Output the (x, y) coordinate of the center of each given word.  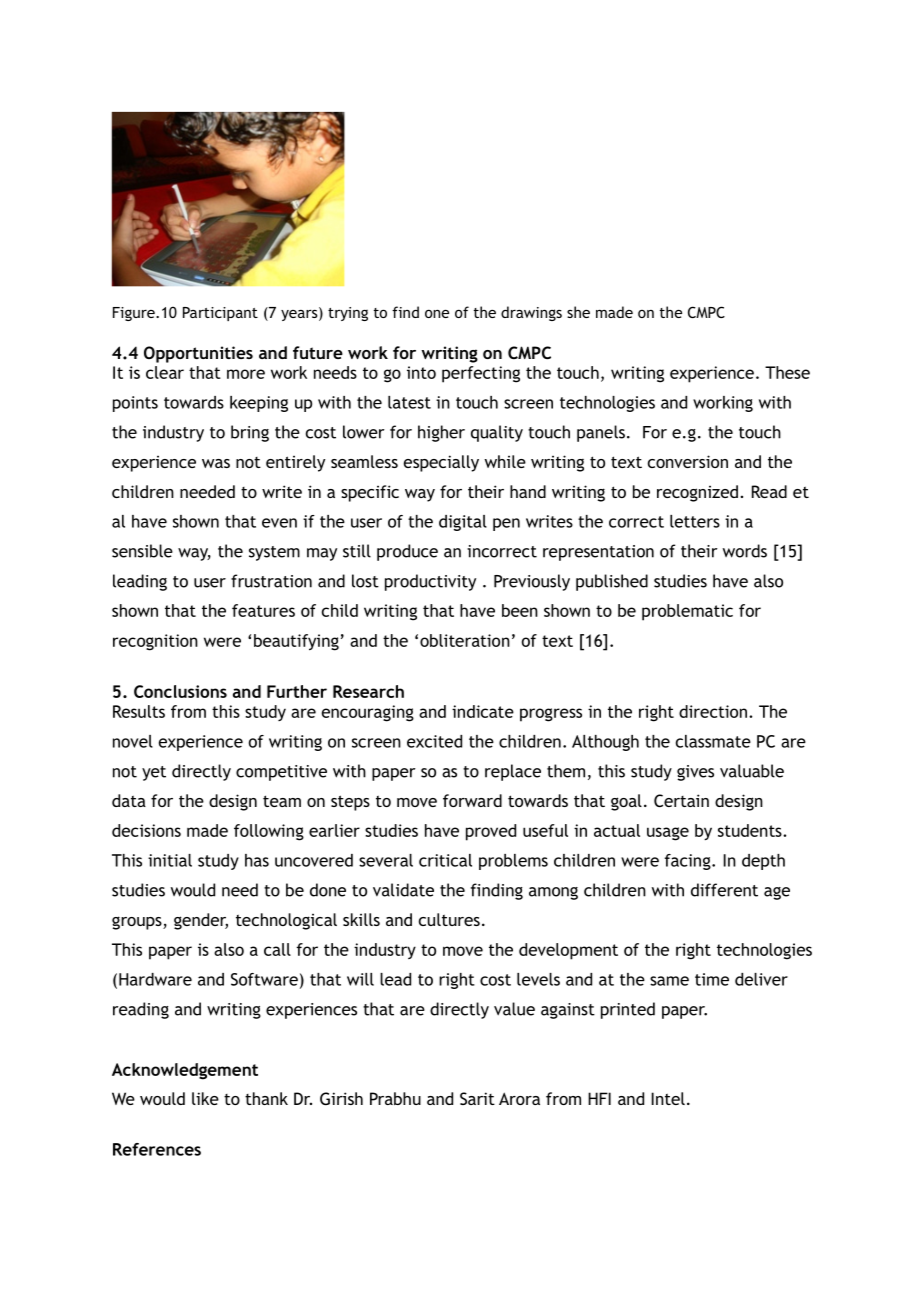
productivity (430, 582)
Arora (519, 1098)
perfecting (481, 374)
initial (170, 860)
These (787, 372)
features (263, 610)
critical (445, 860)
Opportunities (198, 354)
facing (689, 862)
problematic (687, 612)
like (205, 1098)
